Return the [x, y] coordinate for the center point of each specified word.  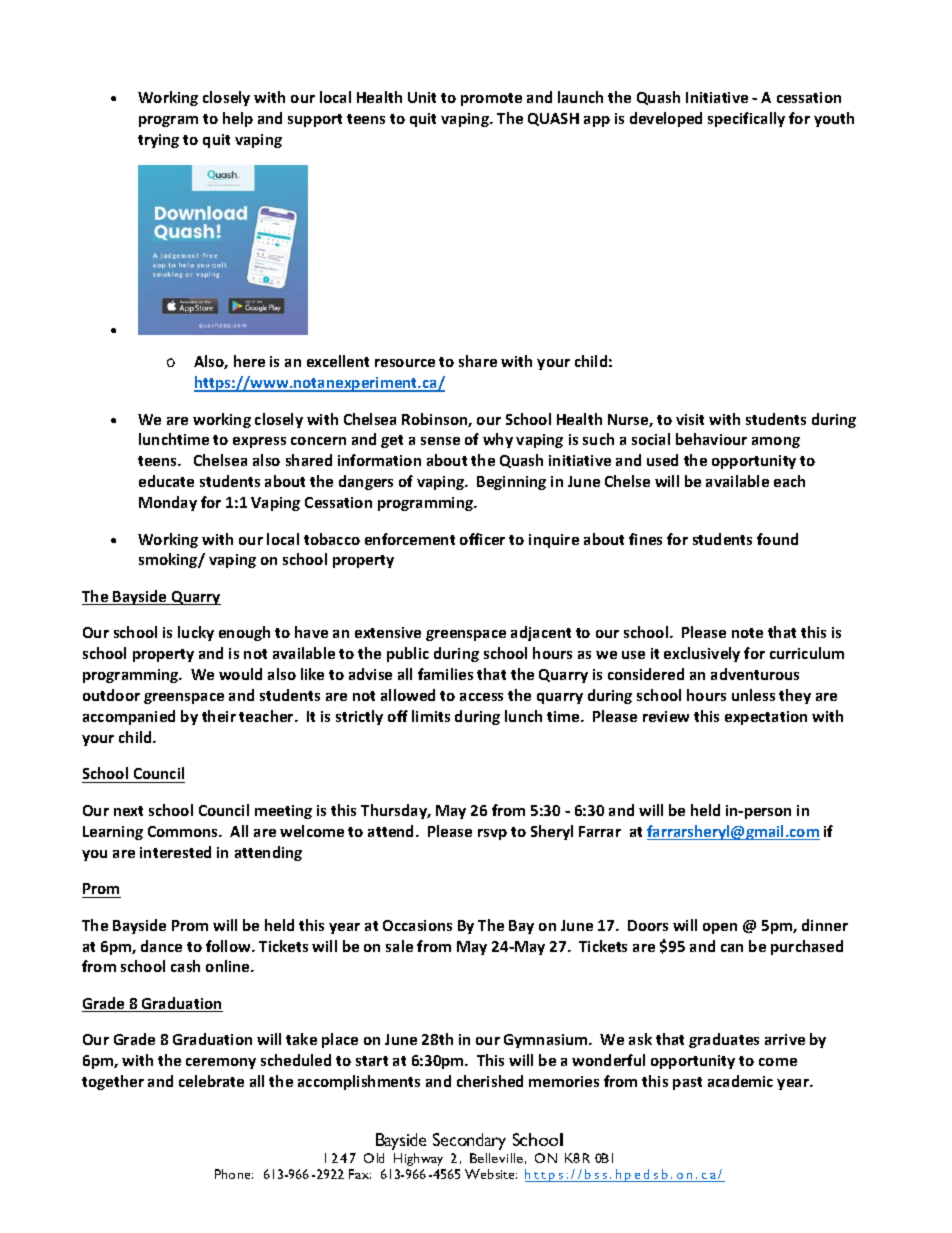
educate [166, 481]
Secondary [469, 1141]
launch [580, 97]
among [776, 442]
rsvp [492, 834]
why [498, 440]
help [238, 119]
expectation [766, 718]
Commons [184, 831]
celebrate [211, 1081]
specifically [746, 119]
